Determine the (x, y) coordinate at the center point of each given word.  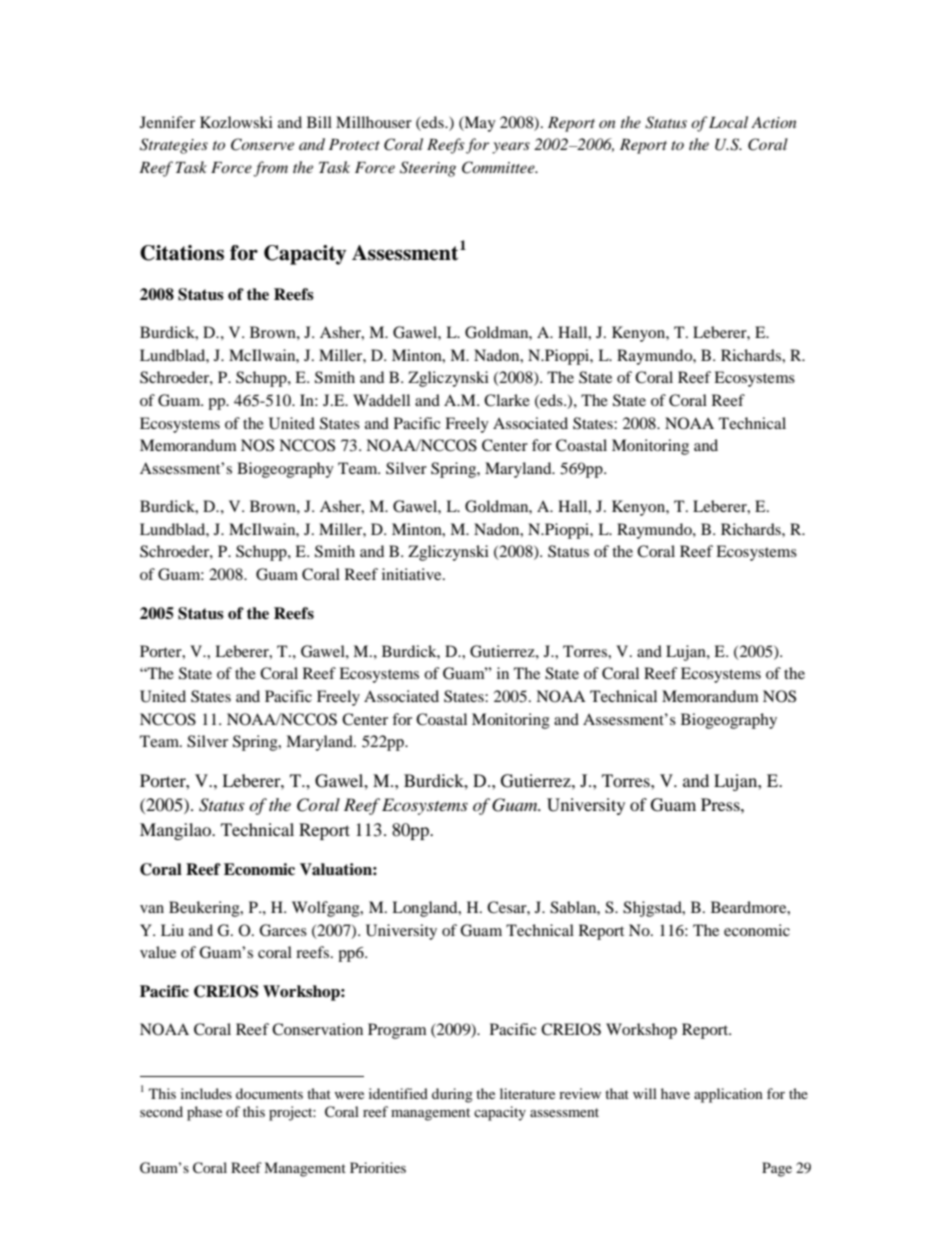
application (728, 1095)
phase (204, 1113)
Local (728, 122)
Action (773, 122)
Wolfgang (327, 909)
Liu (172, 930)
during (452, 1095)
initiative (413, 574)
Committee (499, 167)
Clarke (507, 400)
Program (397, 1031)
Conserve (262, 144)
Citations (182, 253)
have (675, 1093)
